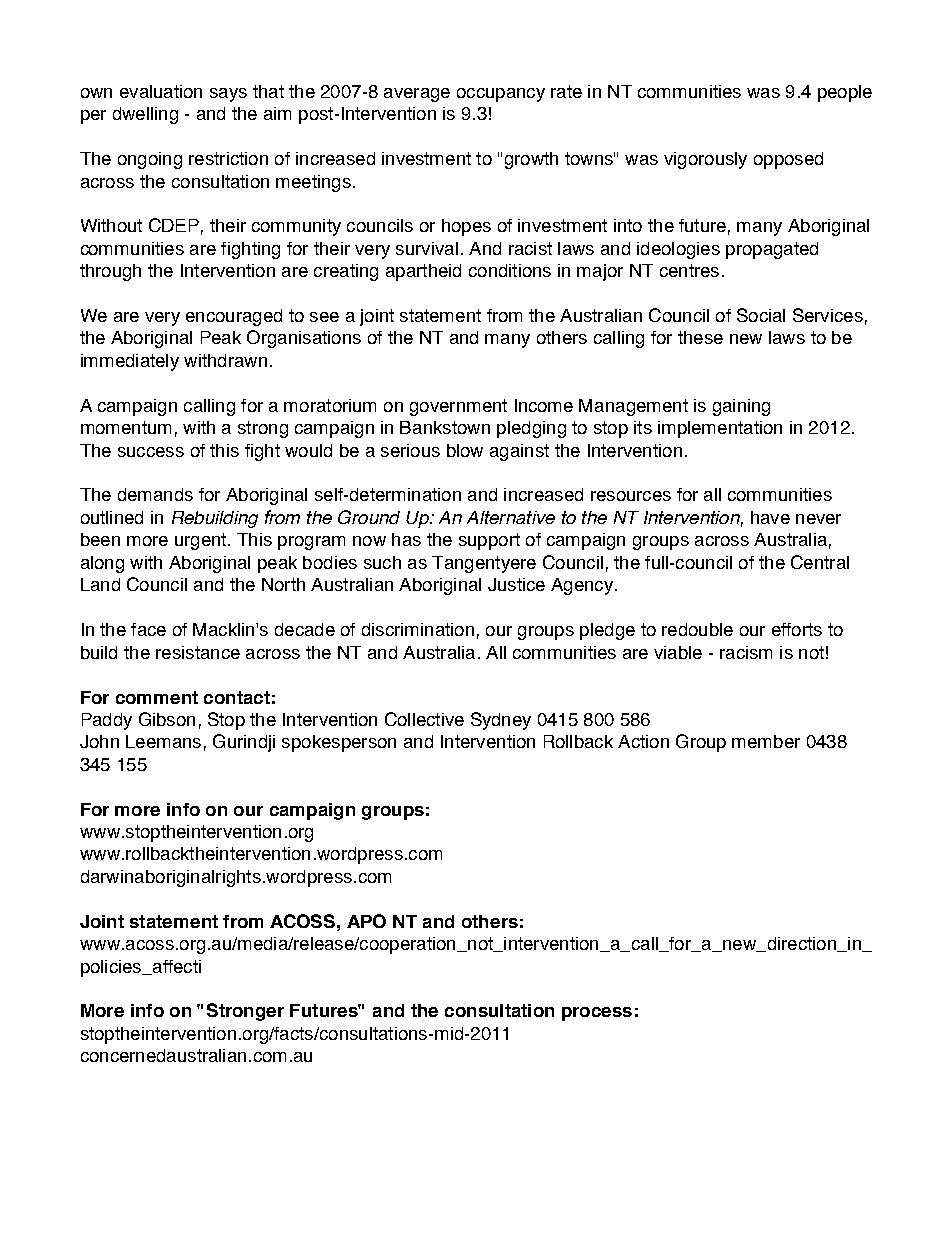 This document has width=952, height=1233. What do you see at coordinates (234, 317) in the document?
I see `encouraged` at bounding box center [234, 317].
